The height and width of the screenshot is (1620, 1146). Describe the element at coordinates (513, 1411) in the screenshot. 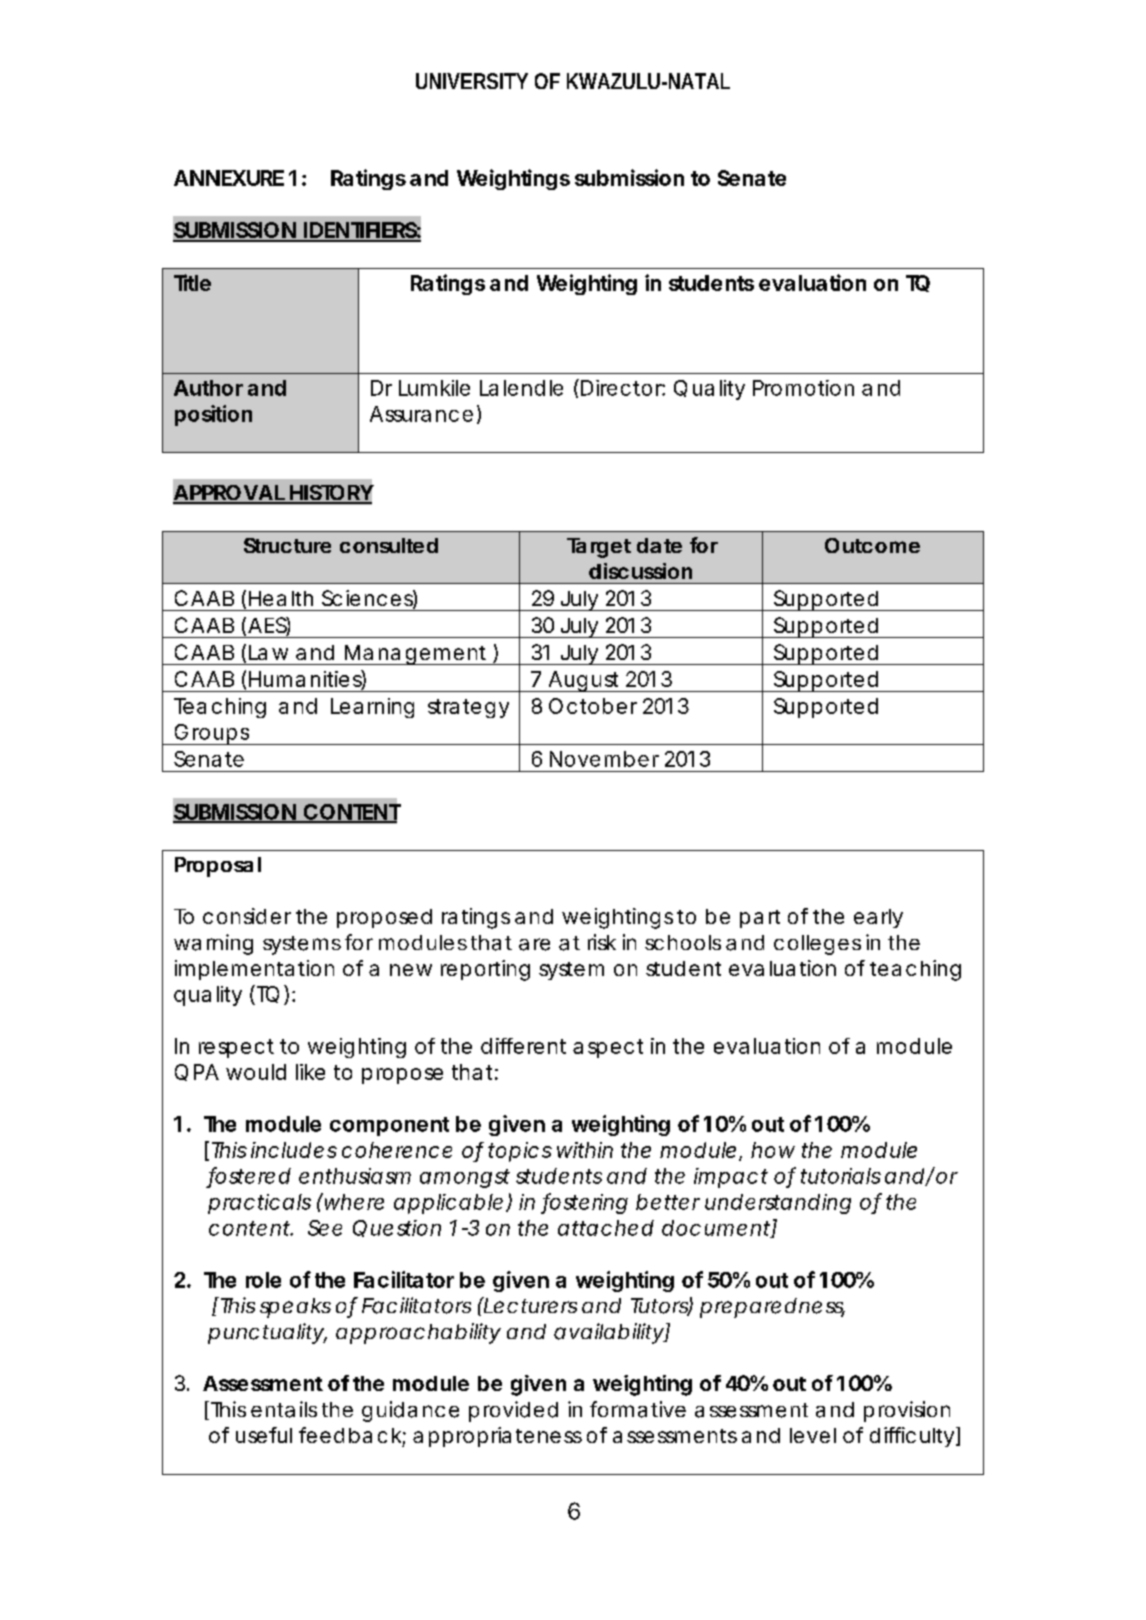

I see `provided` at that location.
